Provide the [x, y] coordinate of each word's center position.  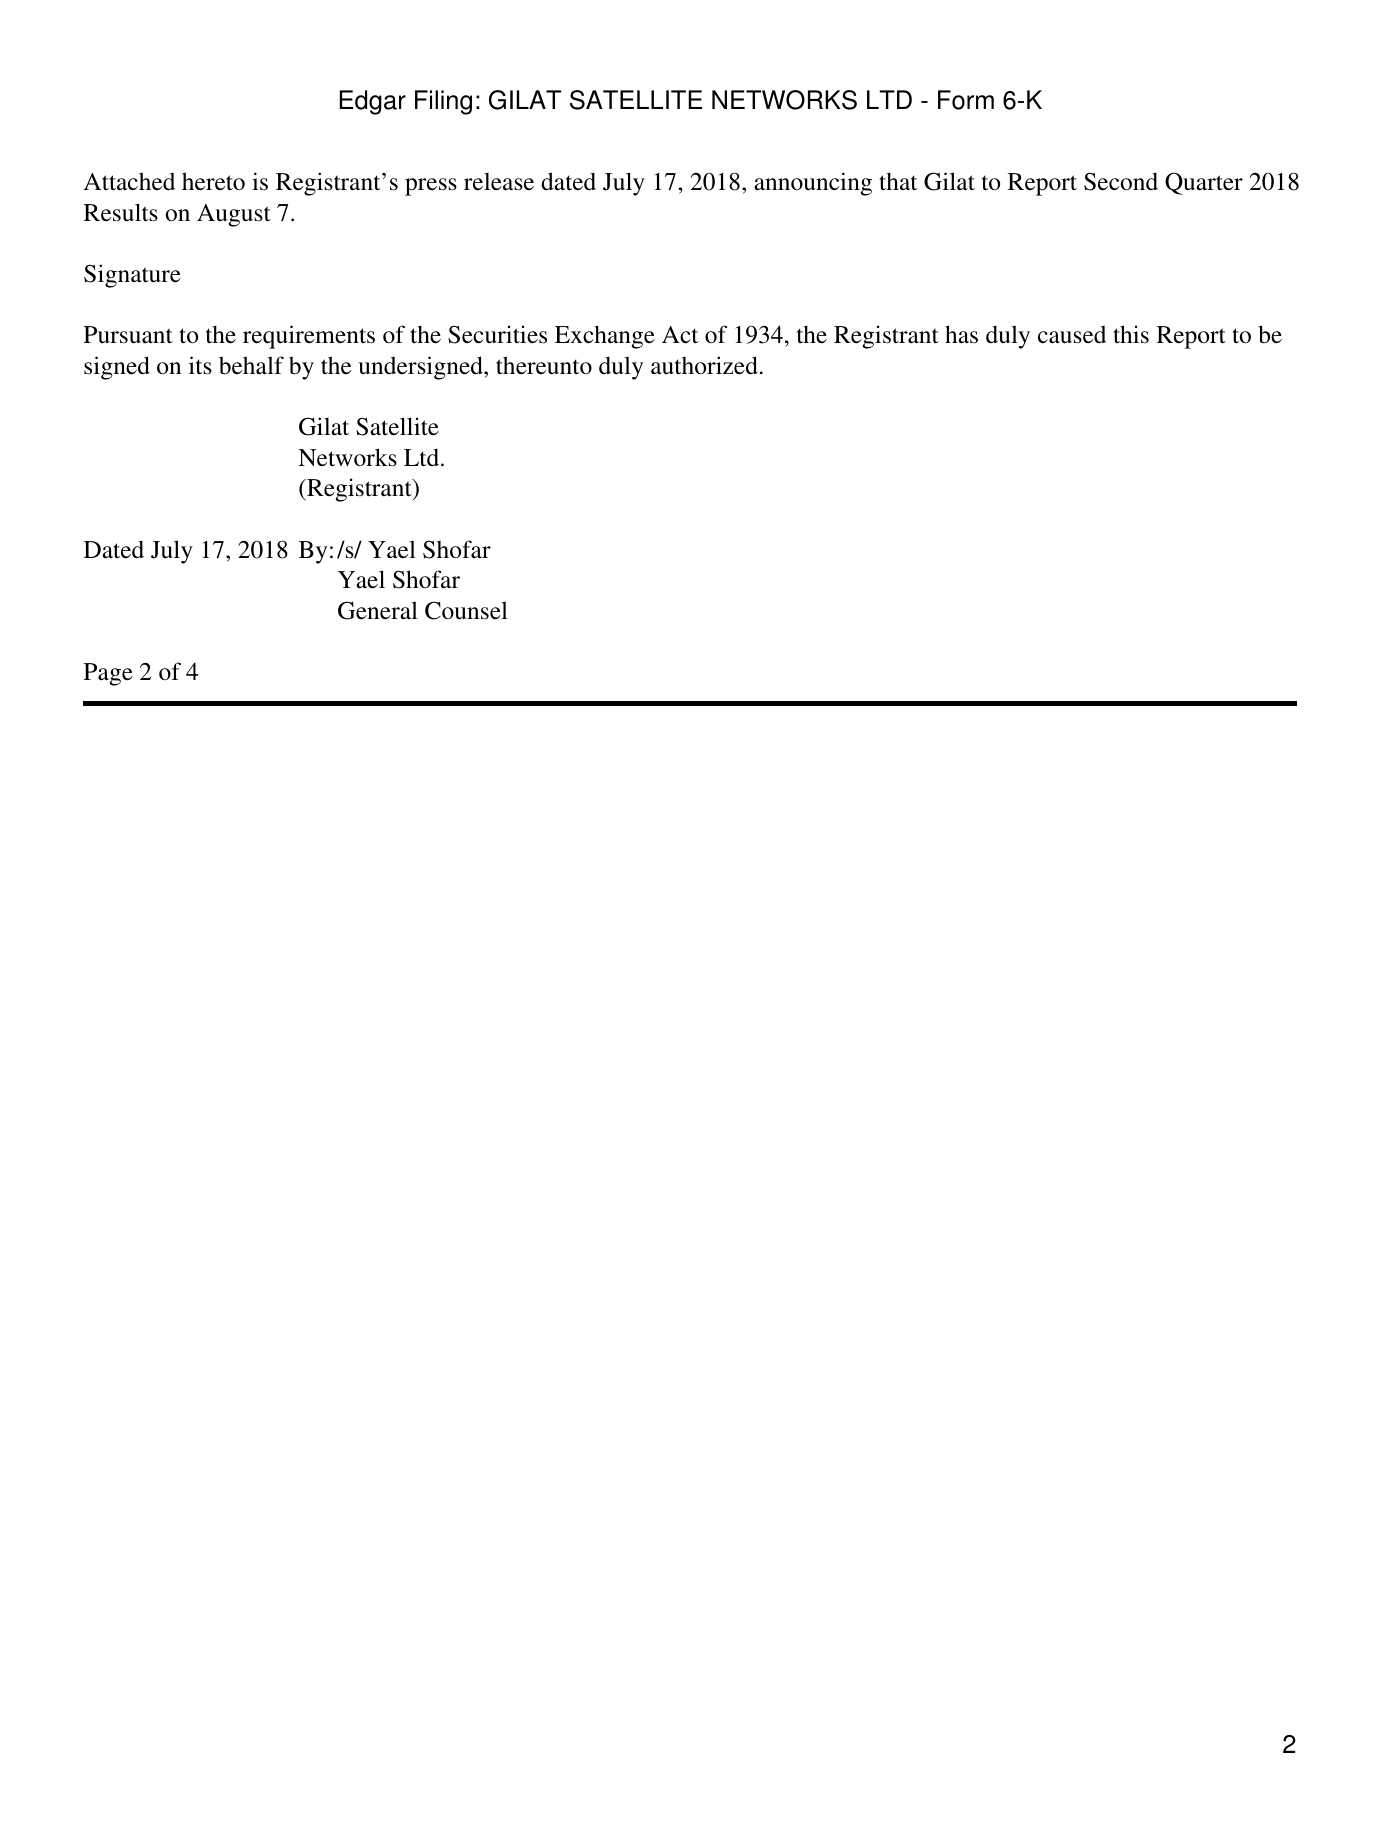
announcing [813, 184]
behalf [251, 365]
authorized [704, 365]
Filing [443, 102]
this [1131, 334]
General [378, 610]
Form [966, 100]
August [234, 215]
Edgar [372, 102]
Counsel [466, 610]
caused [1072, 334]
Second [1121, 181]
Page [108, 674]
